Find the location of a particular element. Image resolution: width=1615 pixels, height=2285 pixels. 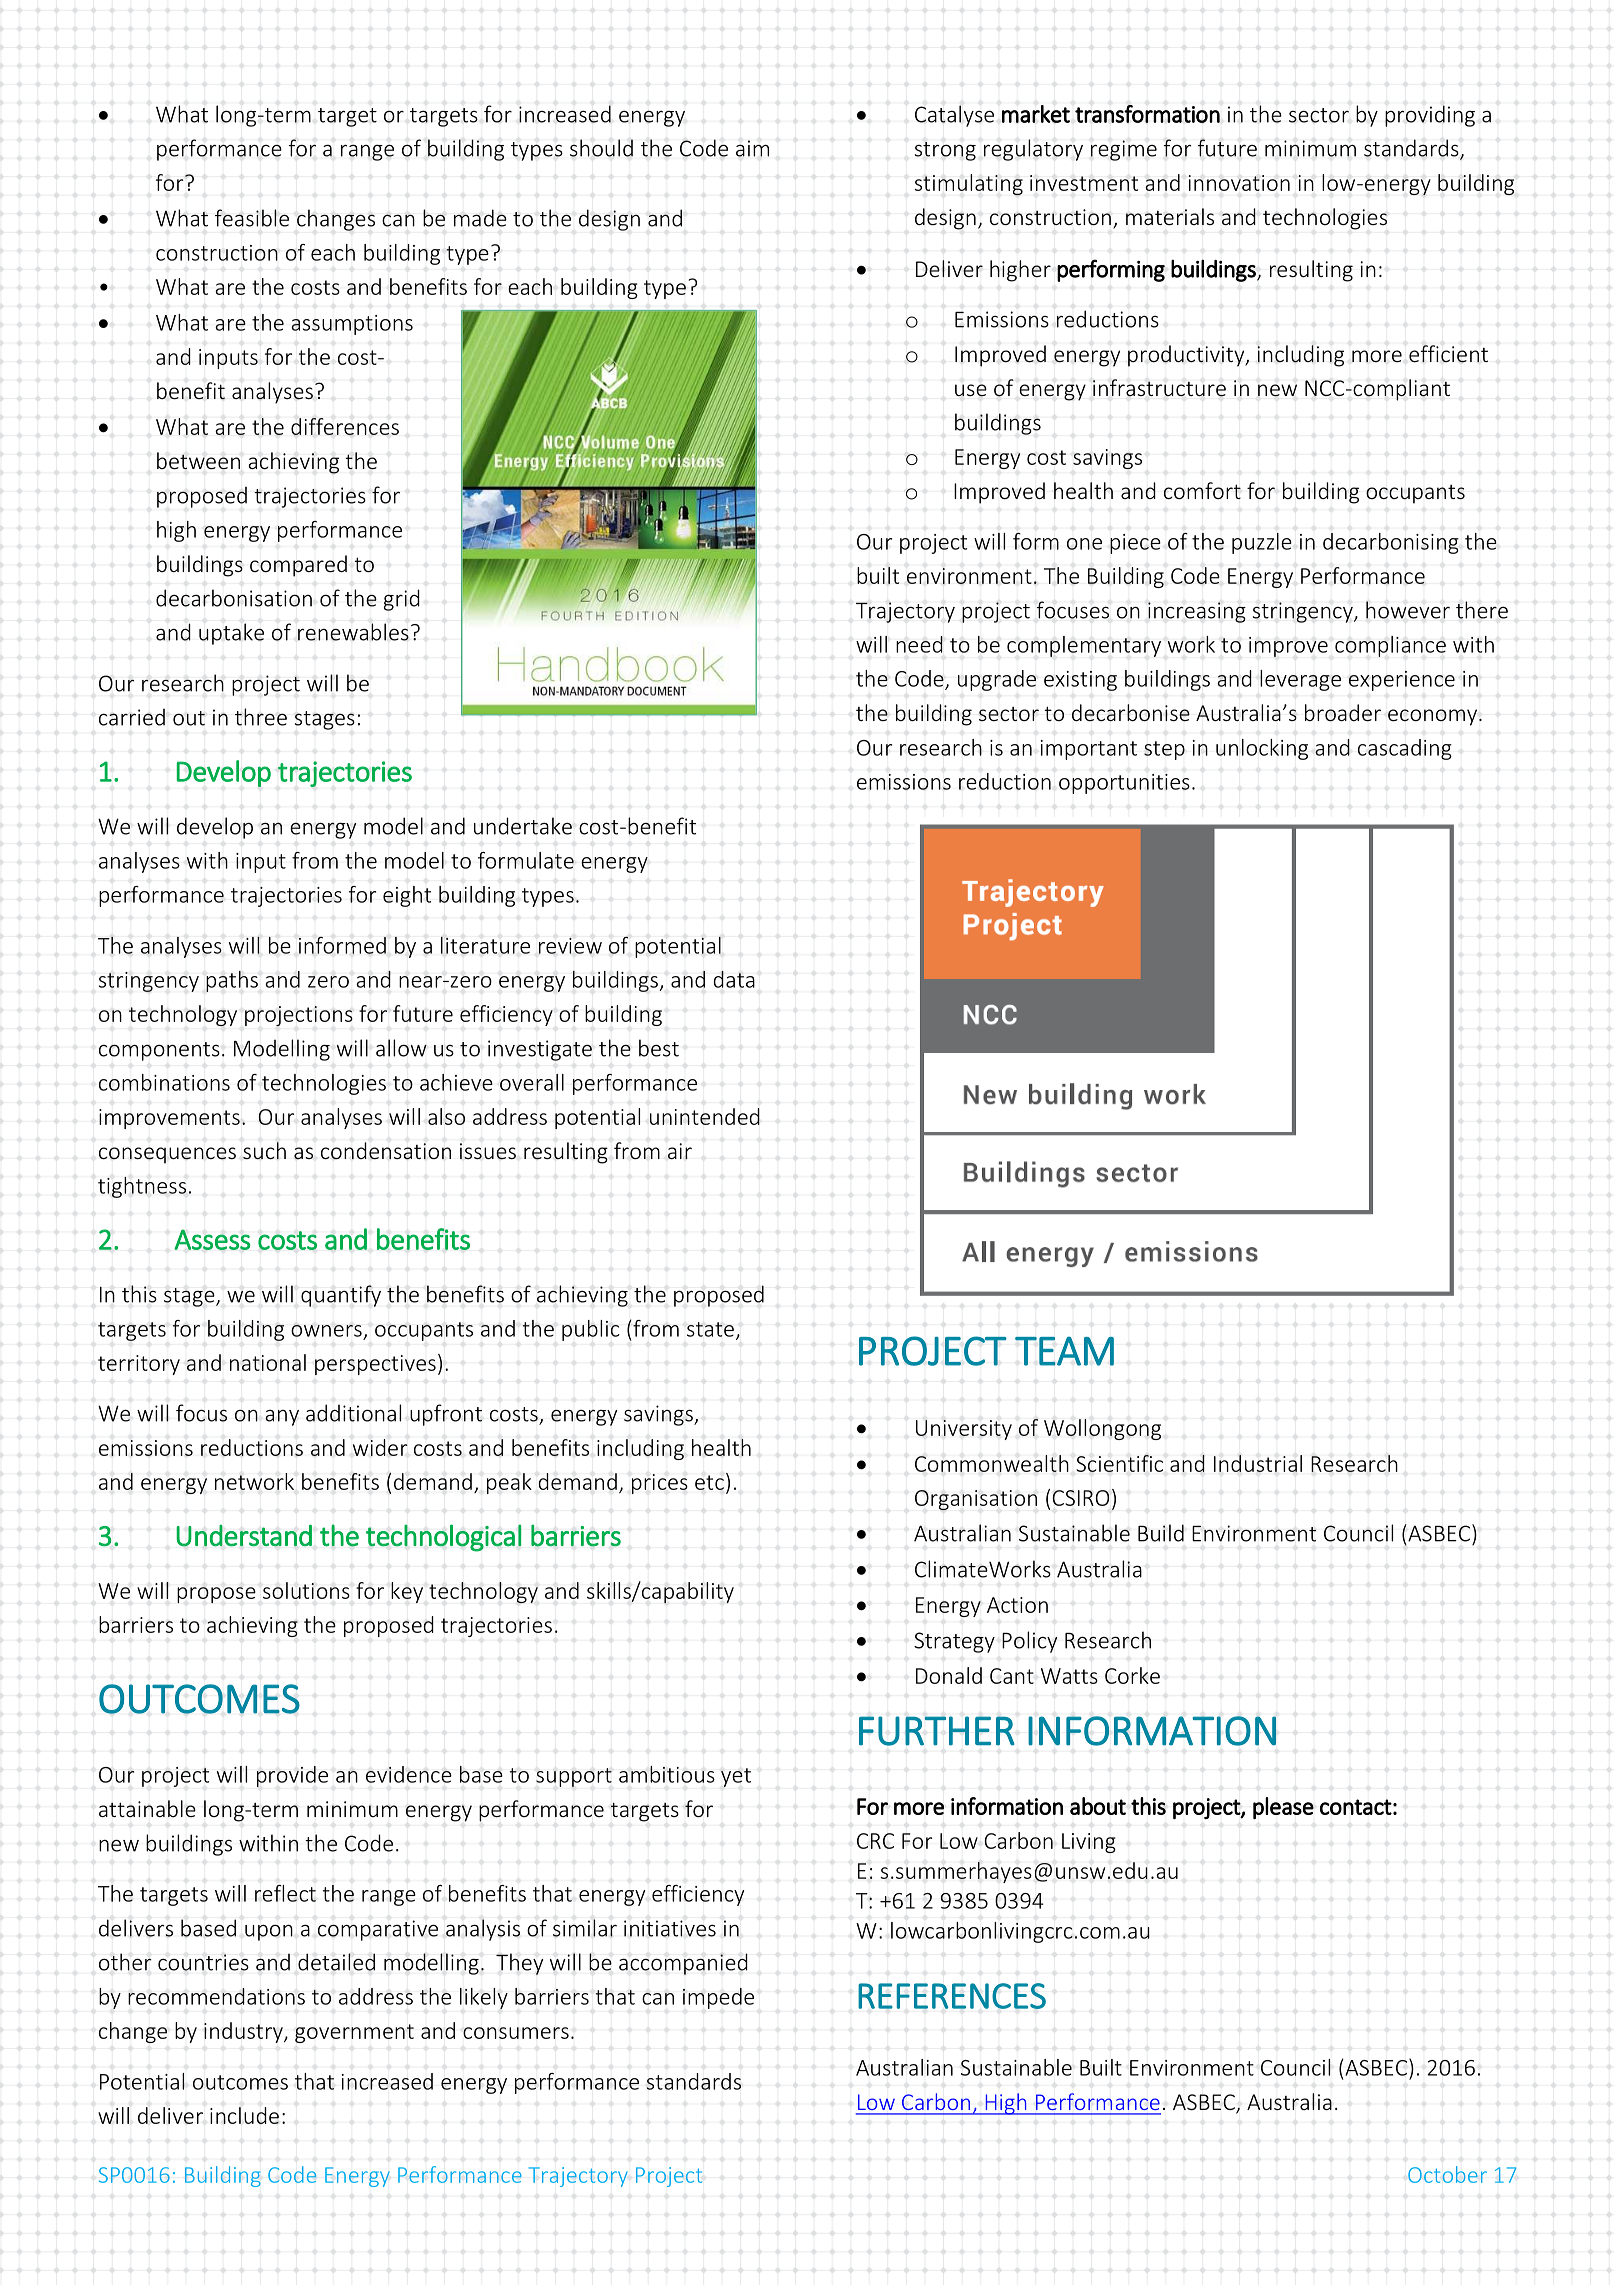

uptake is located at coordinates (231, 634).
